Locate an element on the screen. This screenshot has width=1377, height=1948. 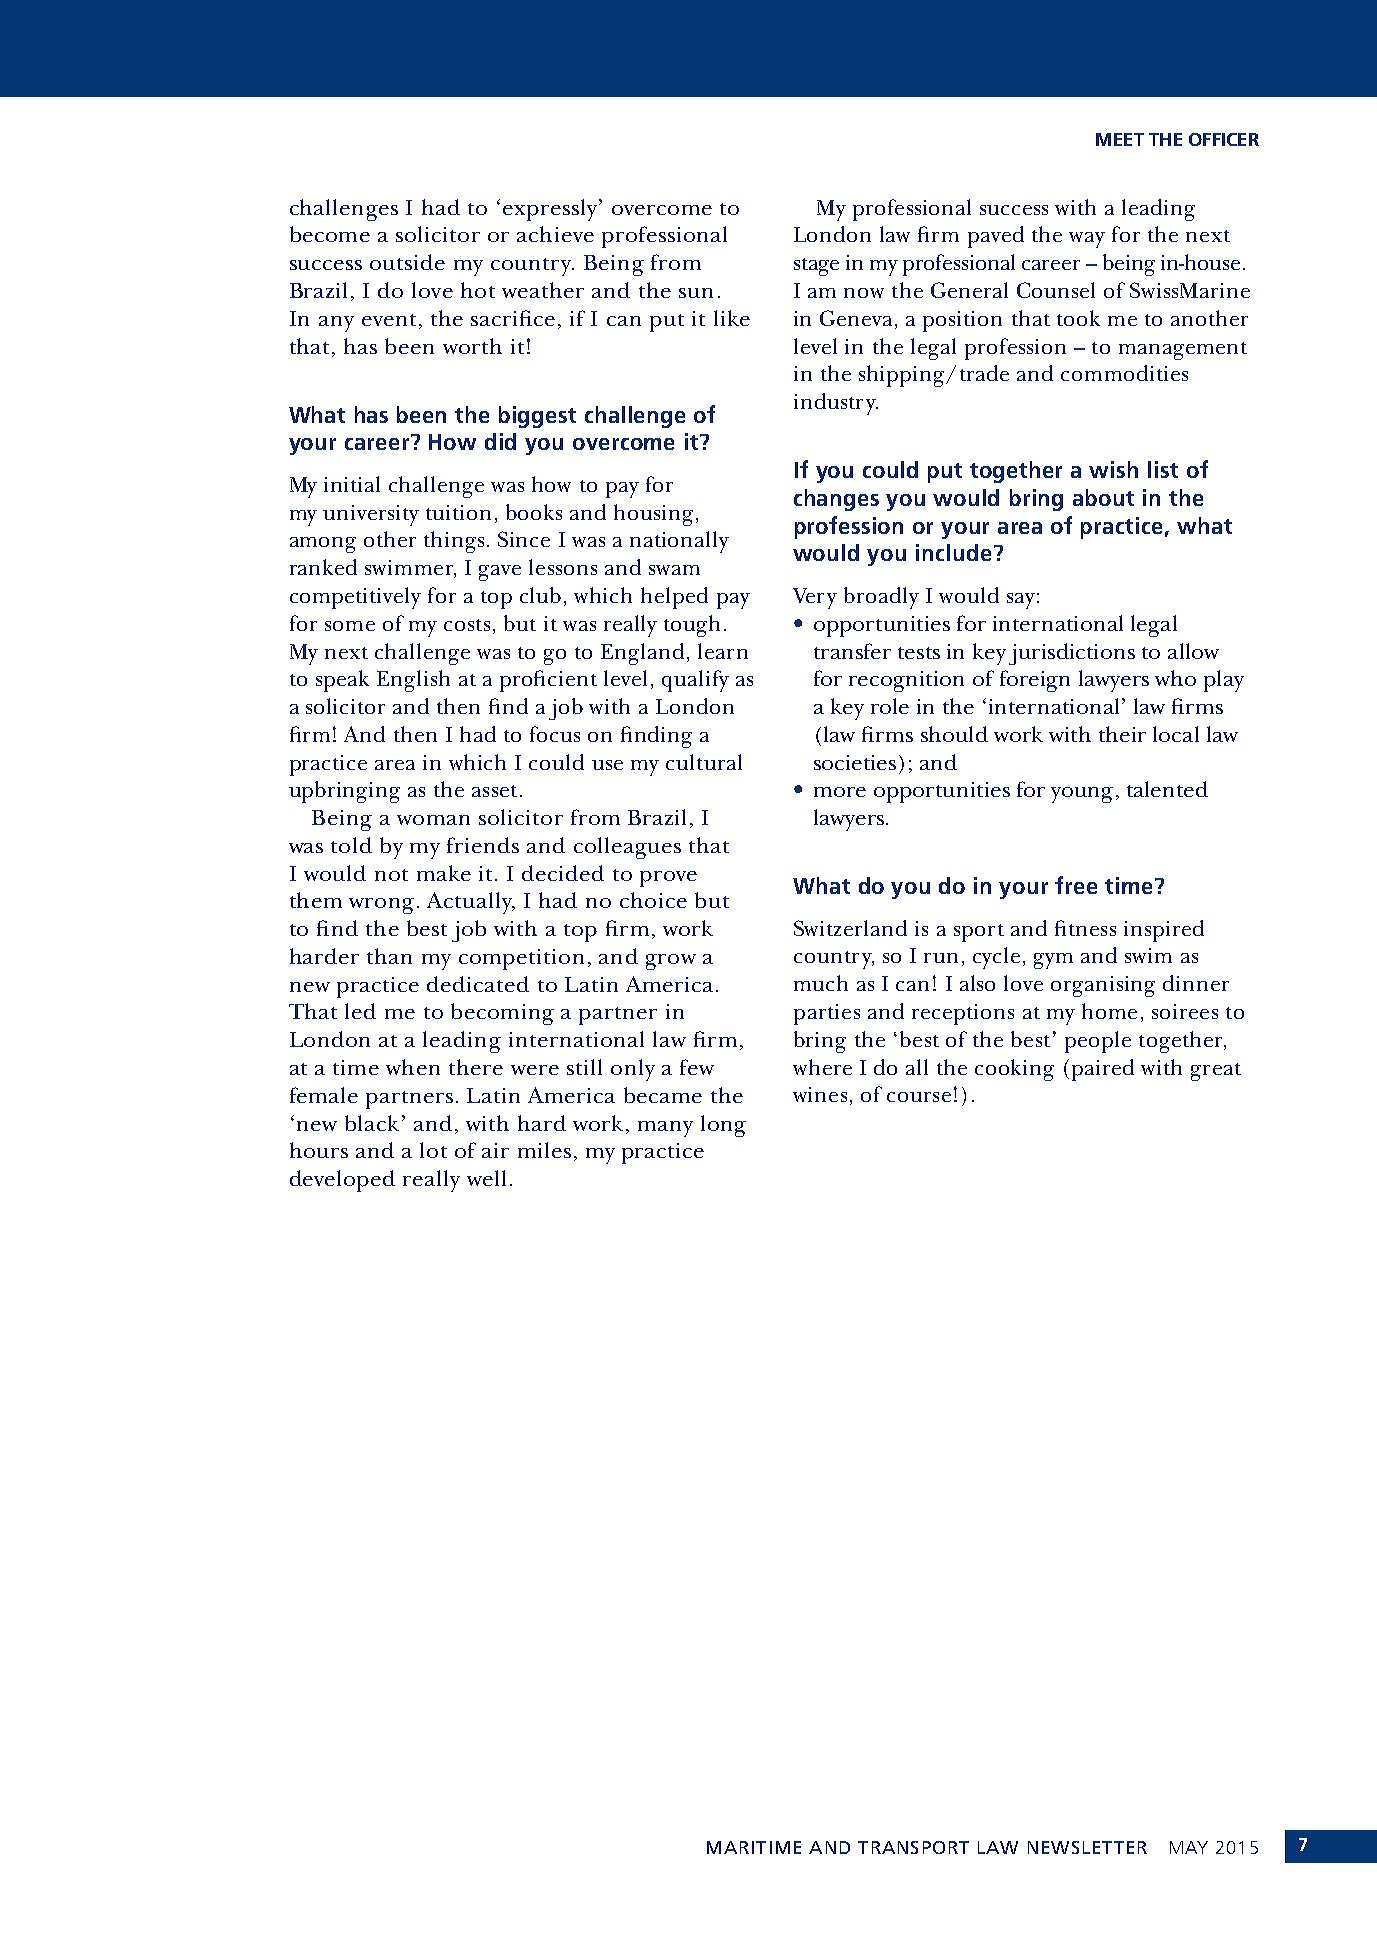
NEWSLETTER is located at coordinates (1087, 1847).
